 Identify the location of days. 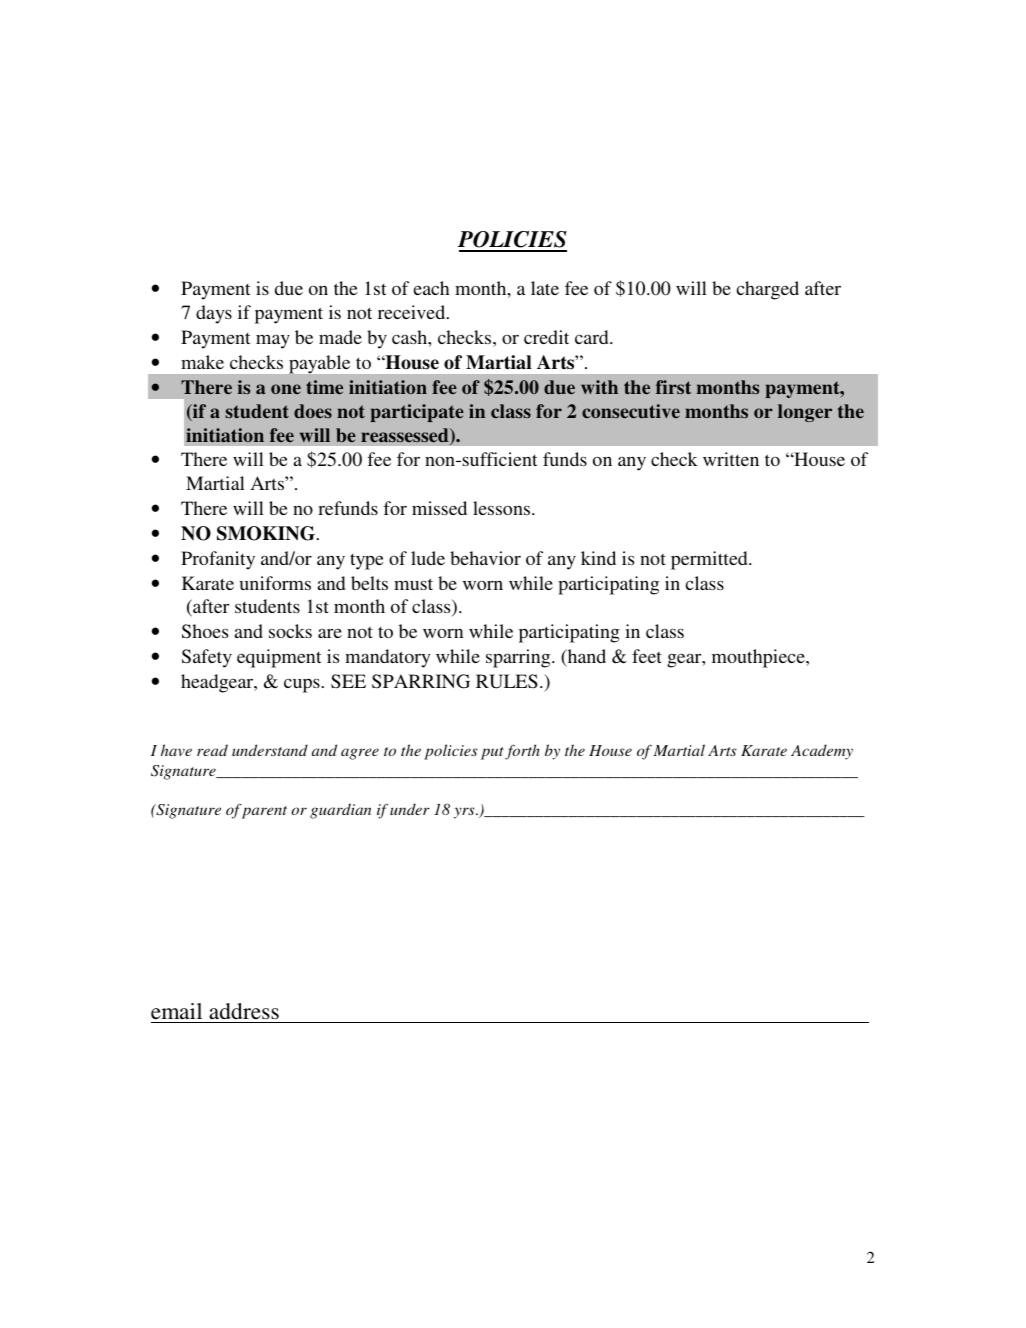
(214, 314).
